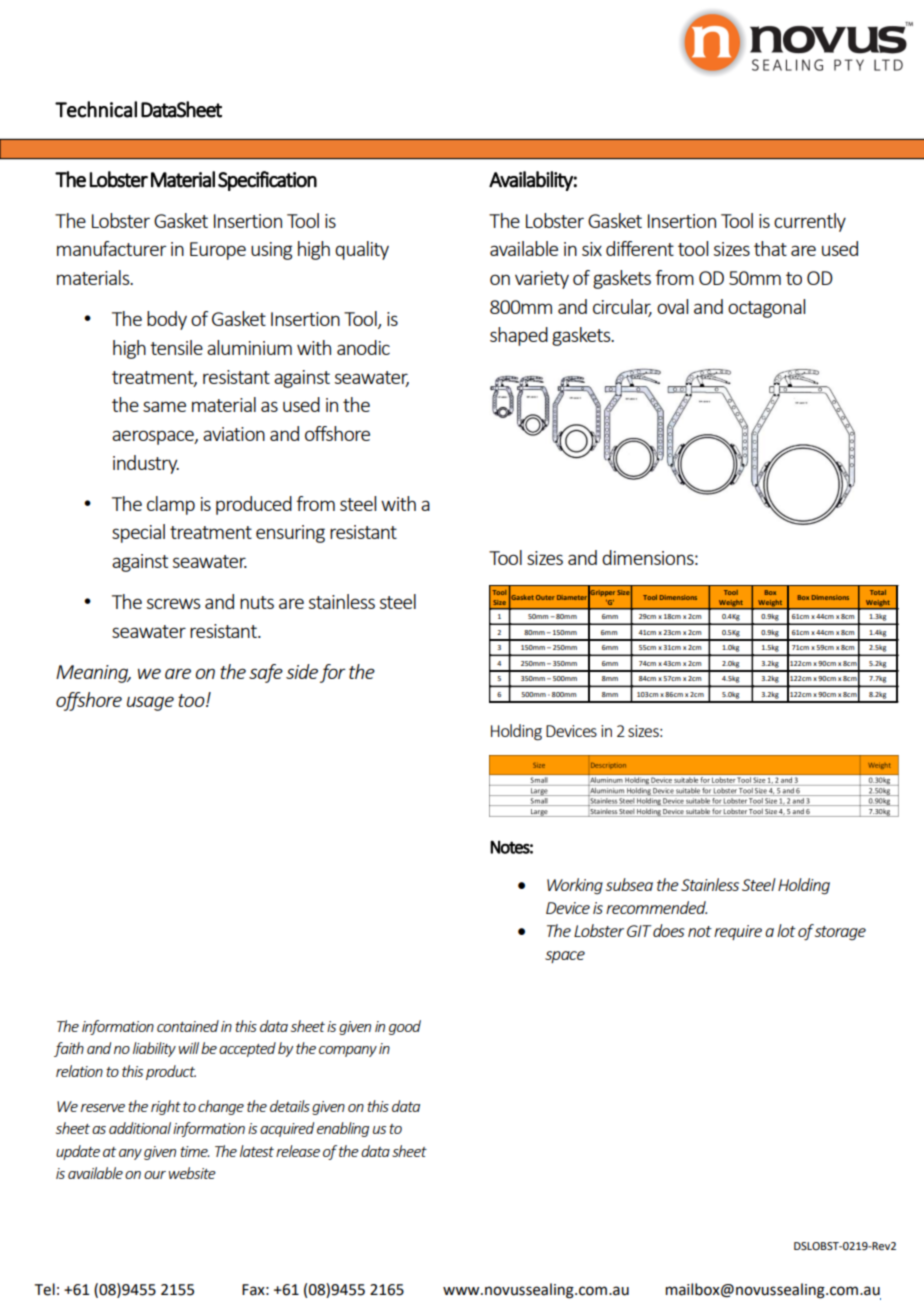 The image size is (924, 1308). I want to click on side, so click(302, 671).
